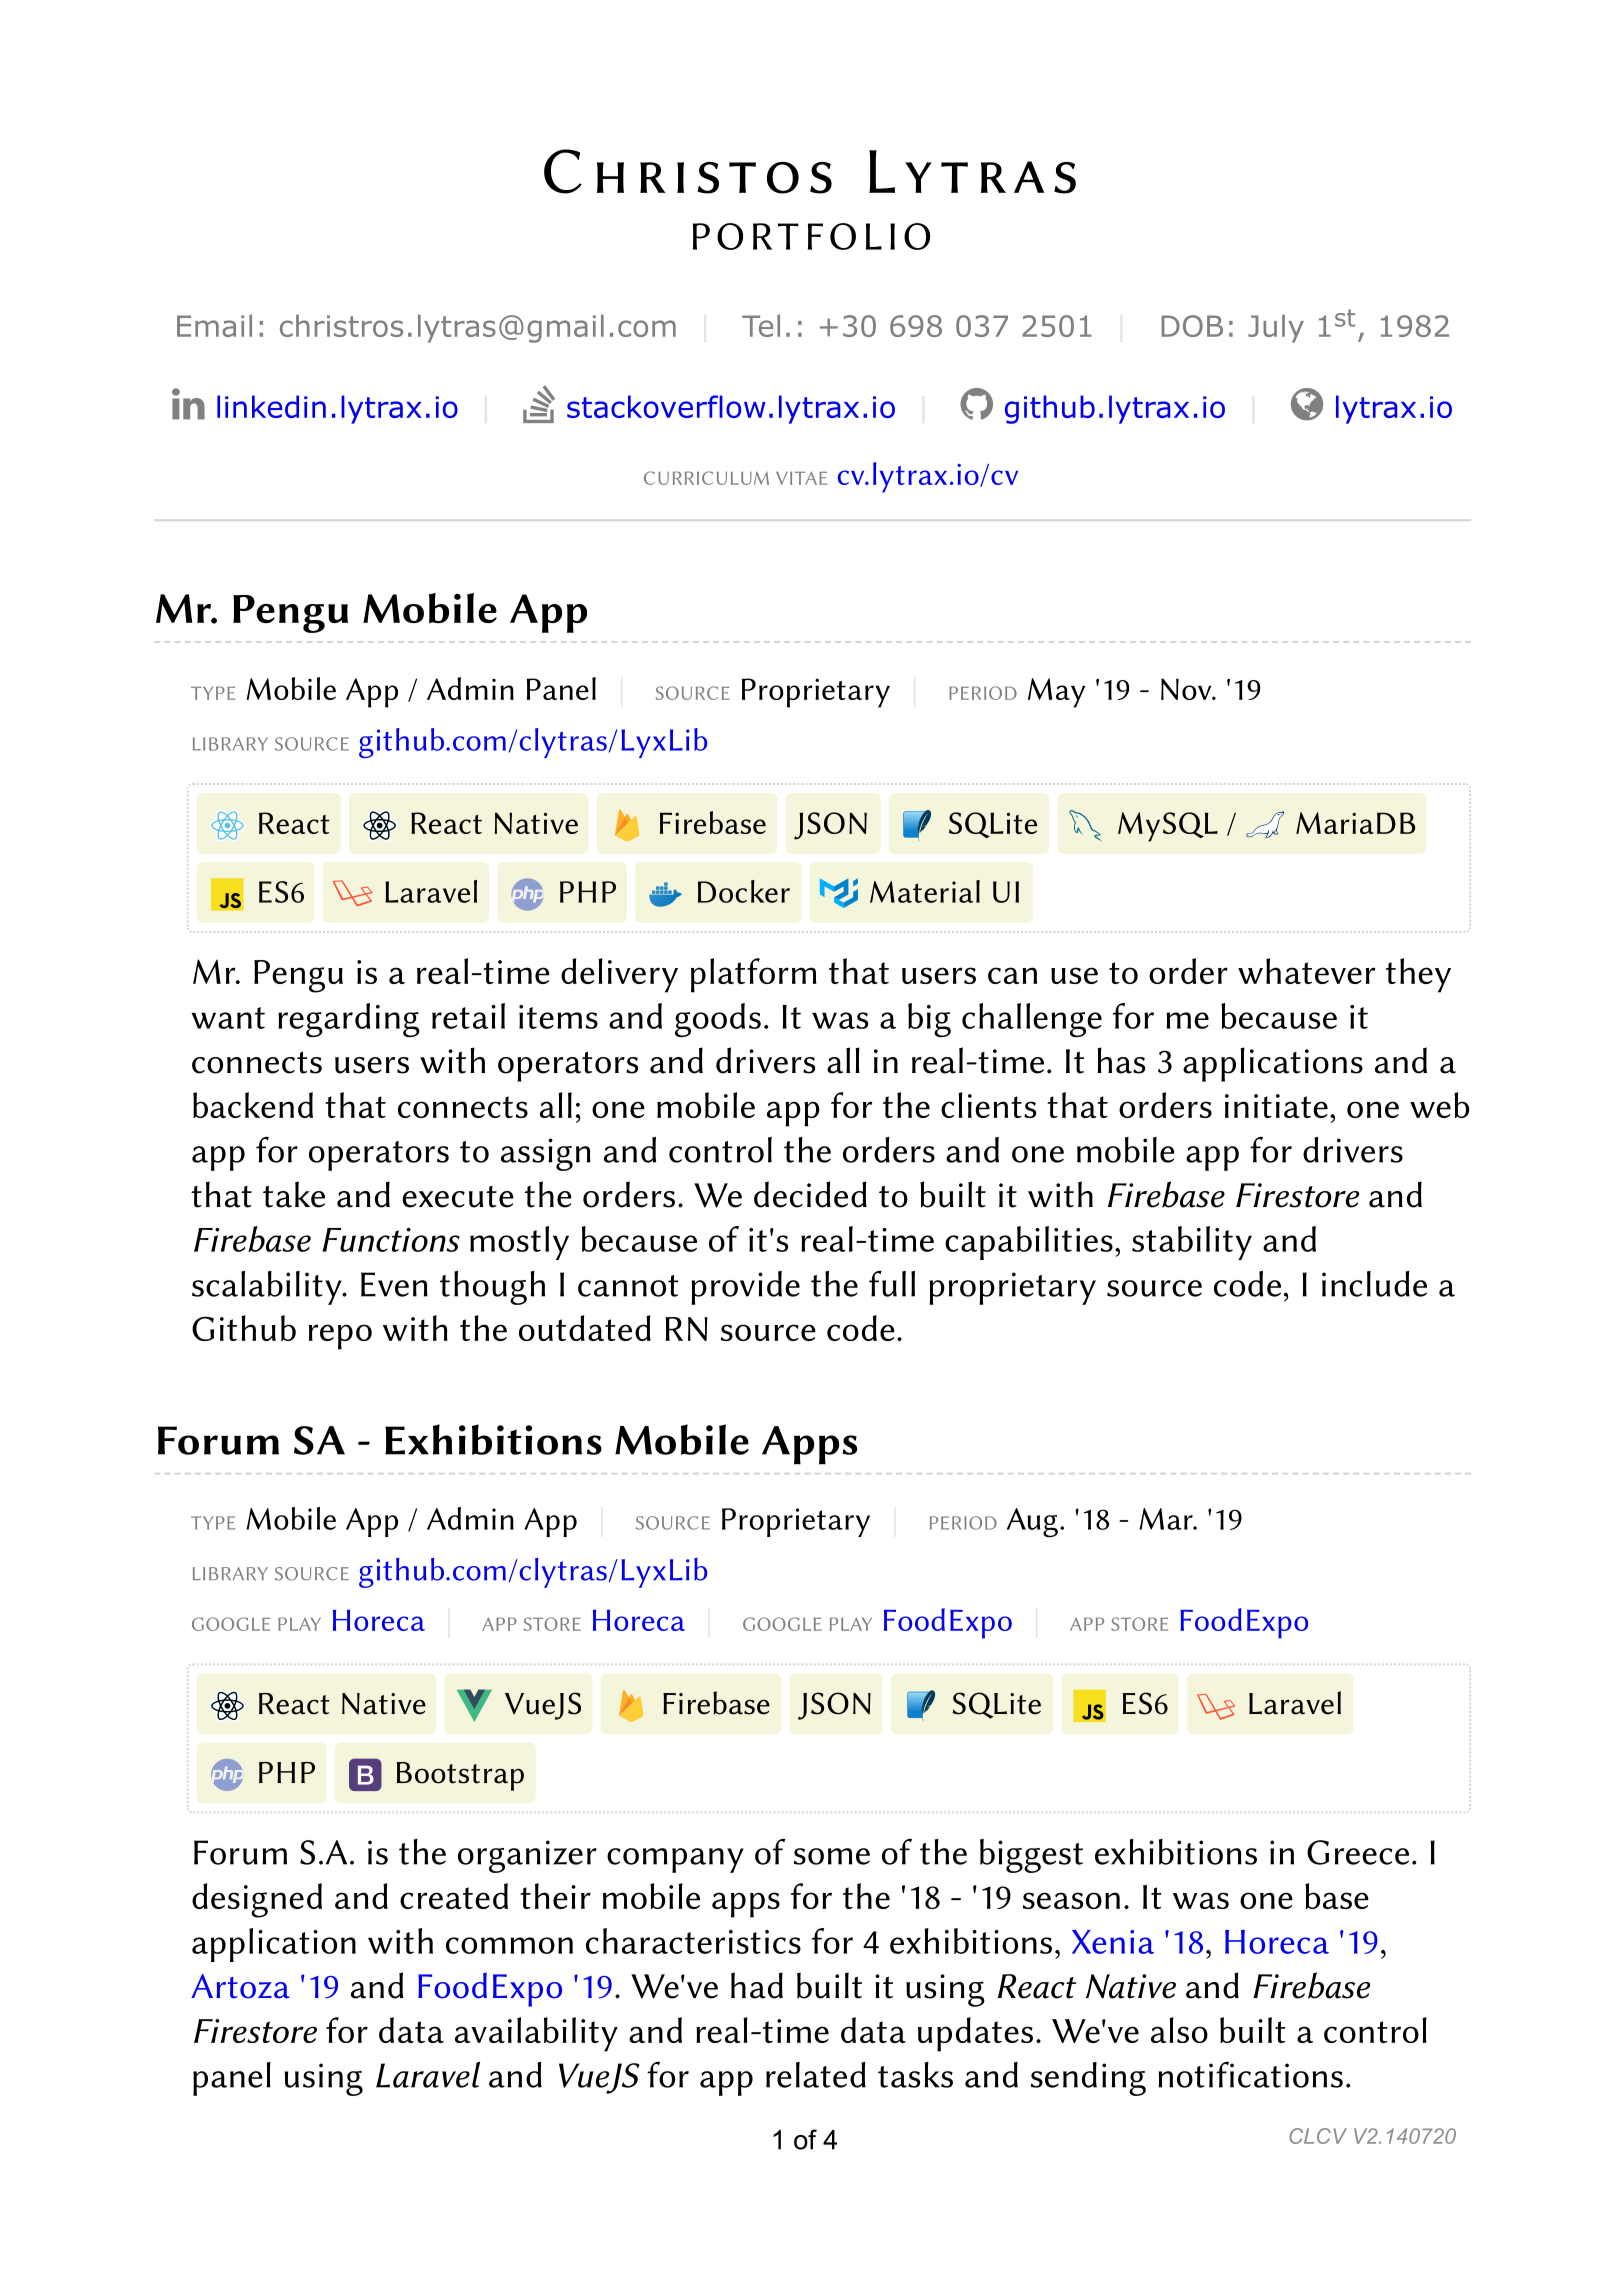  What do you see at coordinates (816, 2075) in the page?
I see `related` at bounding box center [816, 2075].
